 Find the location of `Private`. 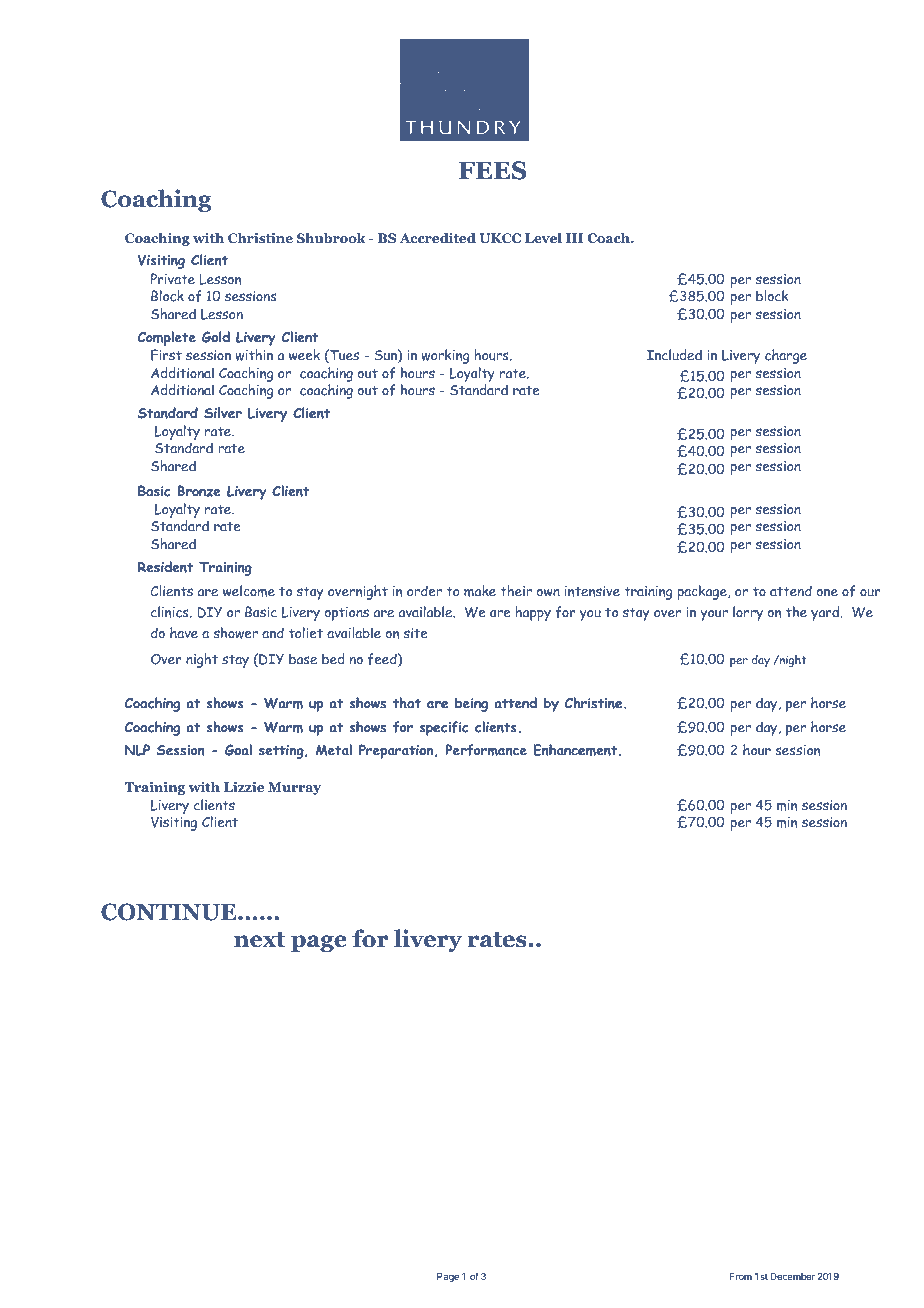

Private is located at coordinates (173, 279).
